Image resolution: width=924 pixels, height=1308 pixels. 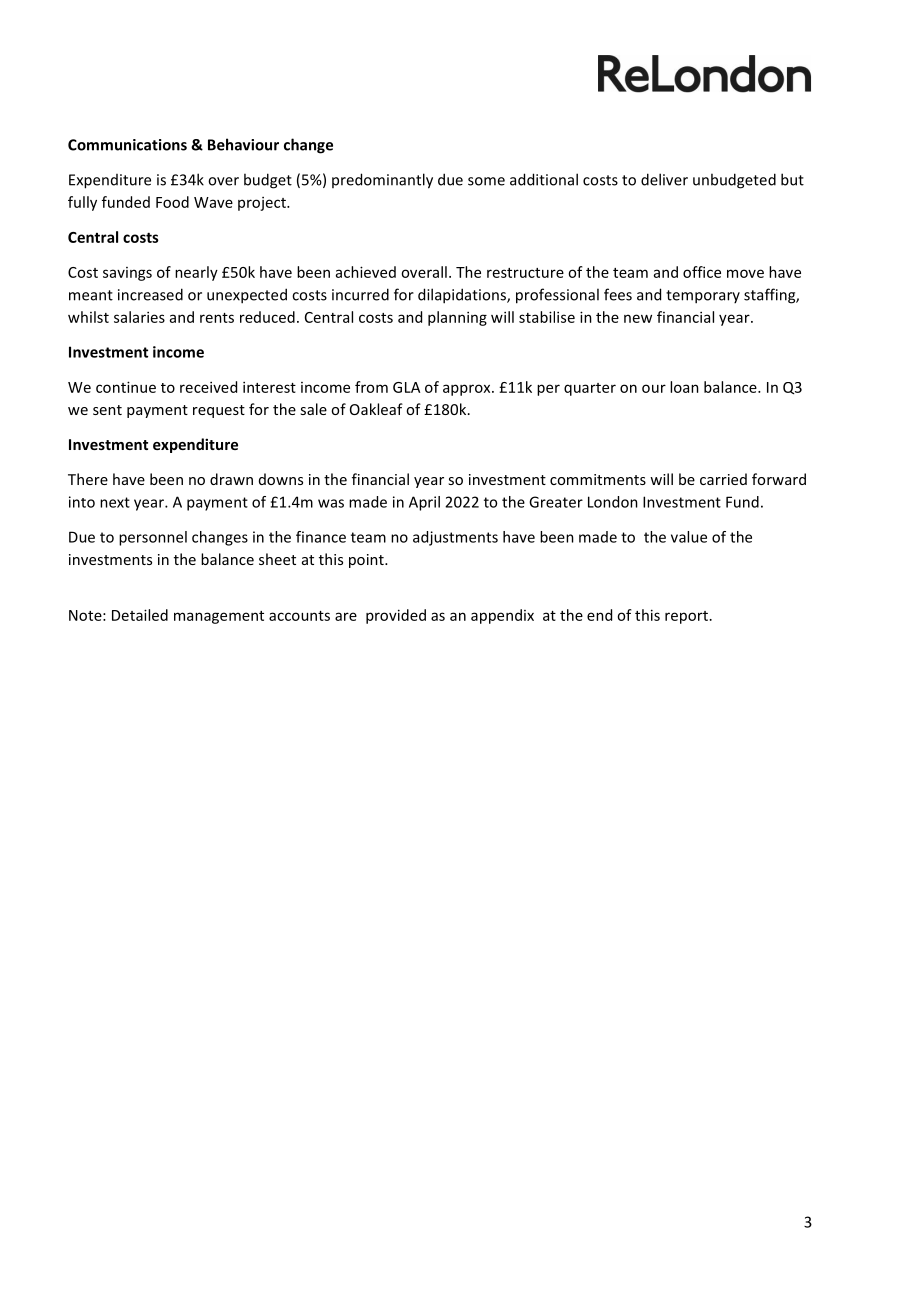 What do you see at coordinates (208, 387) in the page?
I see `received` at bounding box center [208, 387].
